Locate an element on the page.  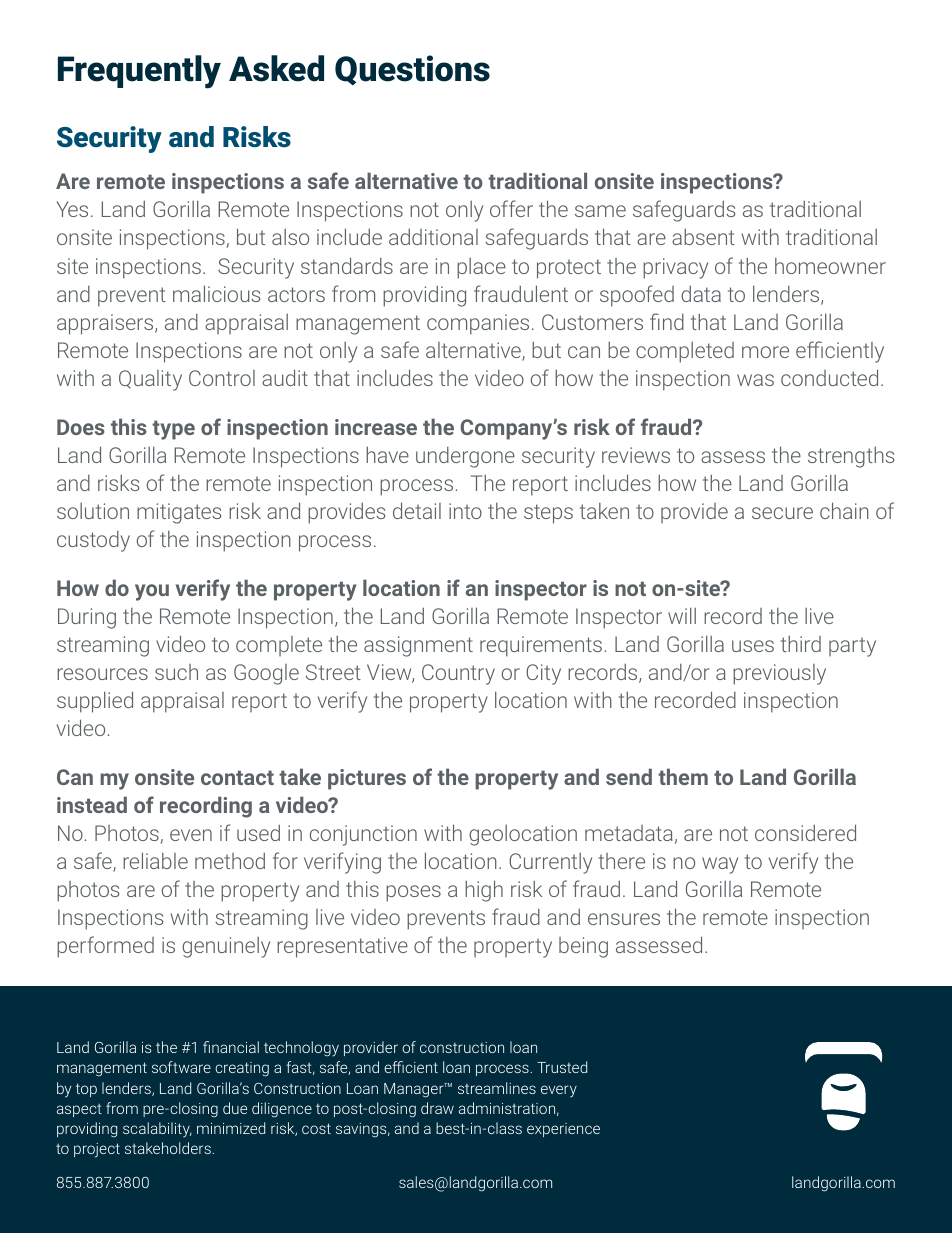
uses is located at coordinates (753, 646).
